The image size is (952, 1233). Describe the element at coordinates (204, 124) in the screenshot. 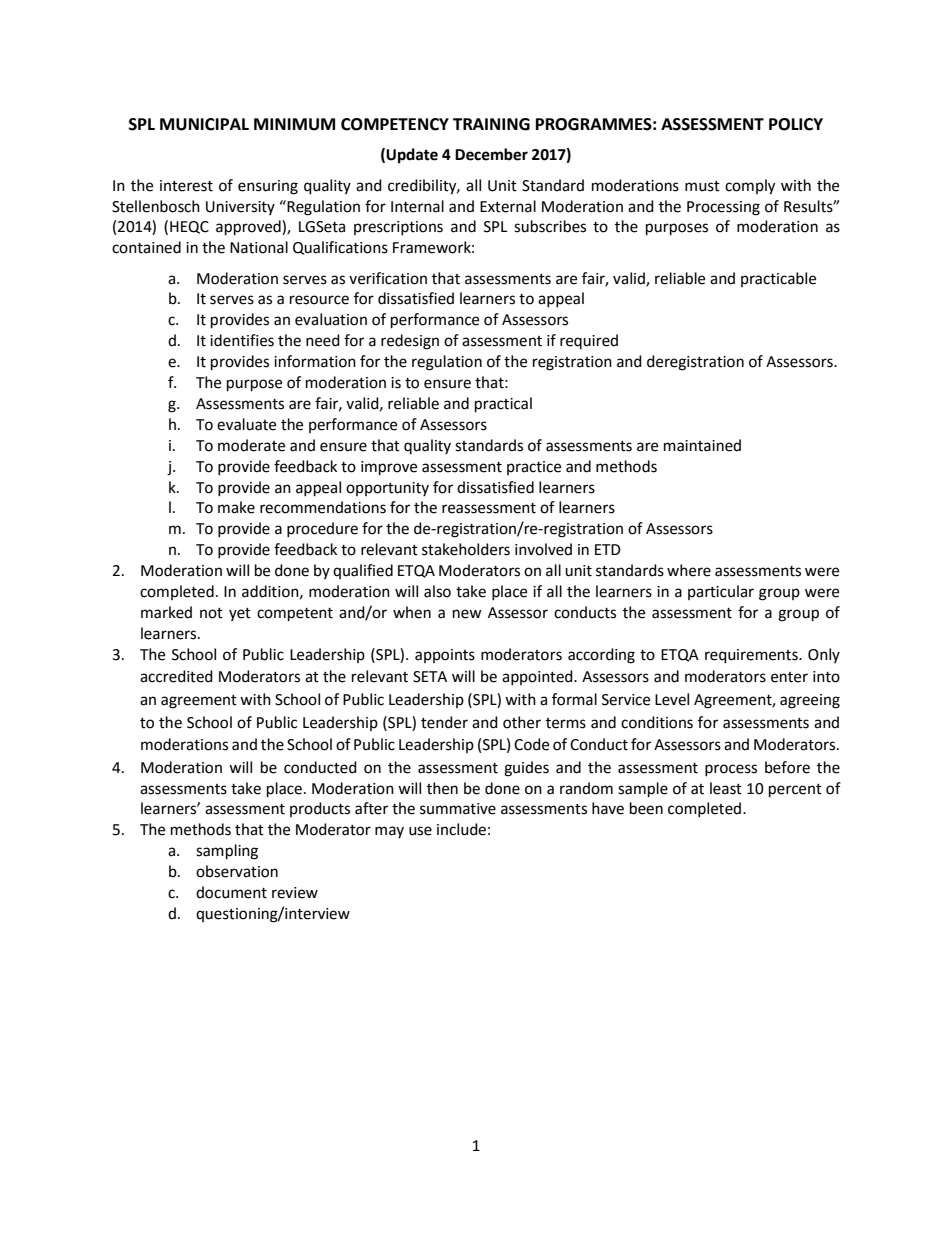

I see `MUNICIPAL` at that location.
